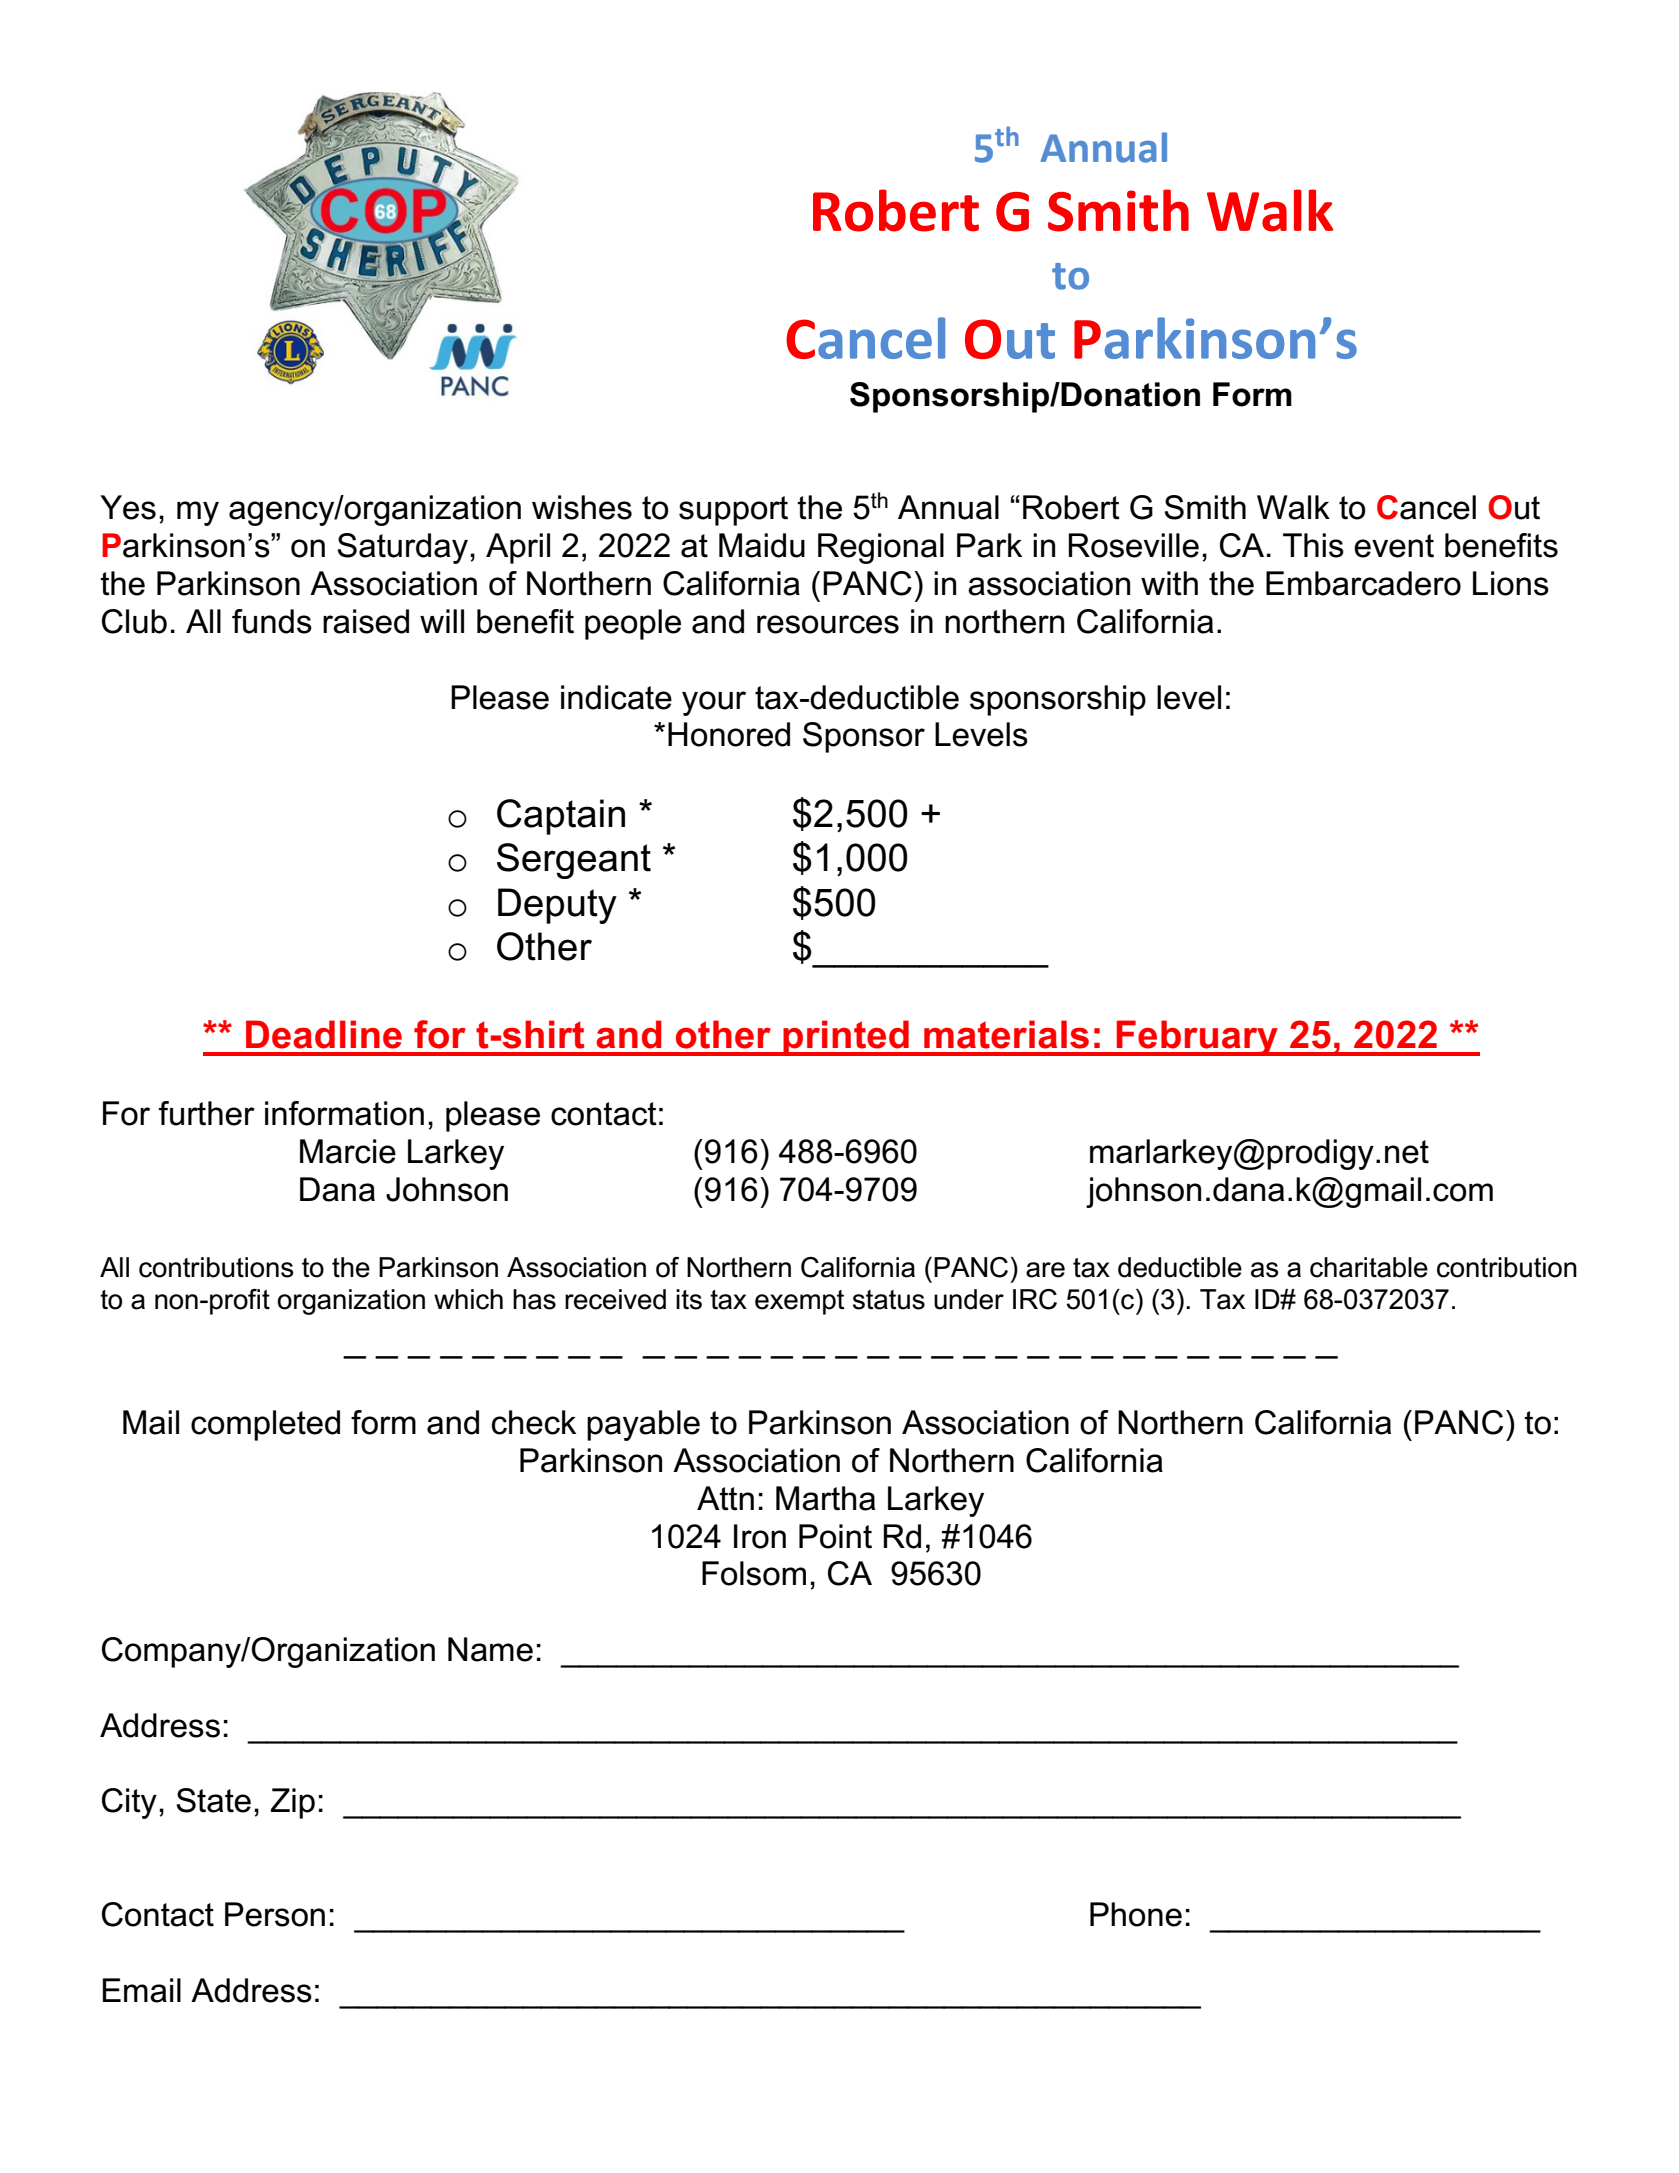  What do you see at coordinates (754, 1573) in the screenshot?
I see `Folsom` at bounding box center [754, 1573].
